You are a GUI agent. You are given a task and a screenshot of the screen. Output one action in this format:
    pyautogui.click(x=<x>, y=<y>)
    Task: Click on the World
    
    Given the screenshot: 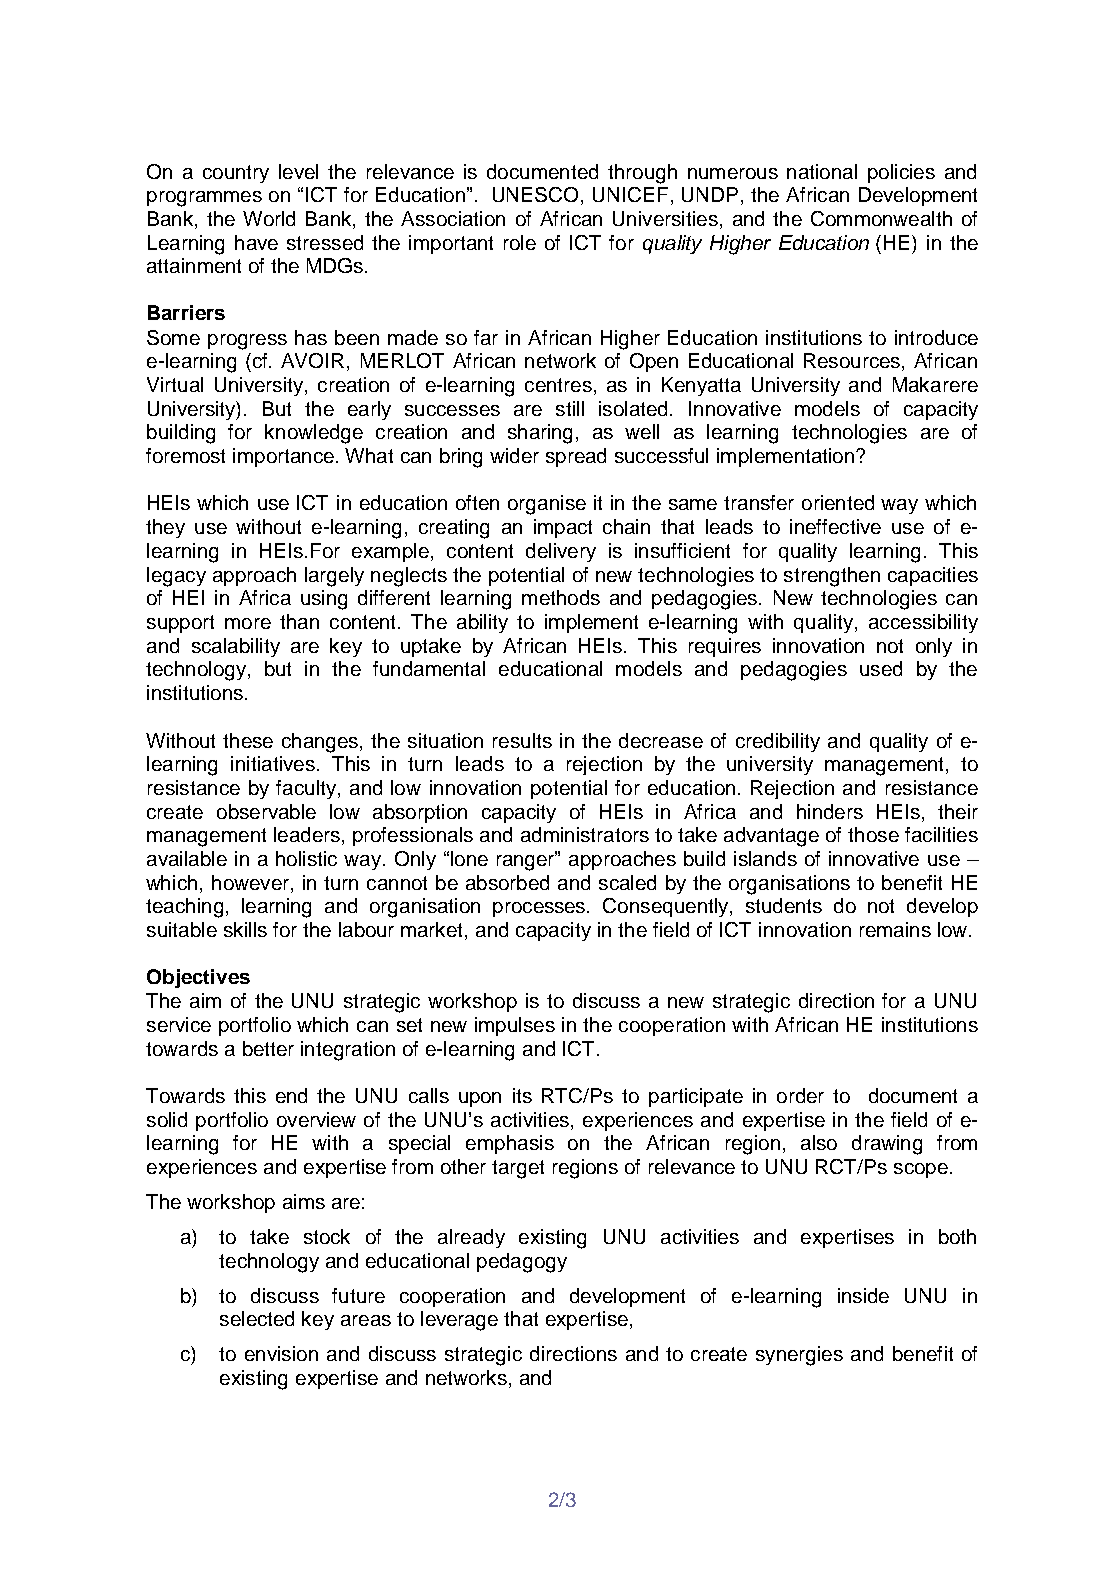 What is the action you would take?
    pyautogui.click(x=269, y=218)
